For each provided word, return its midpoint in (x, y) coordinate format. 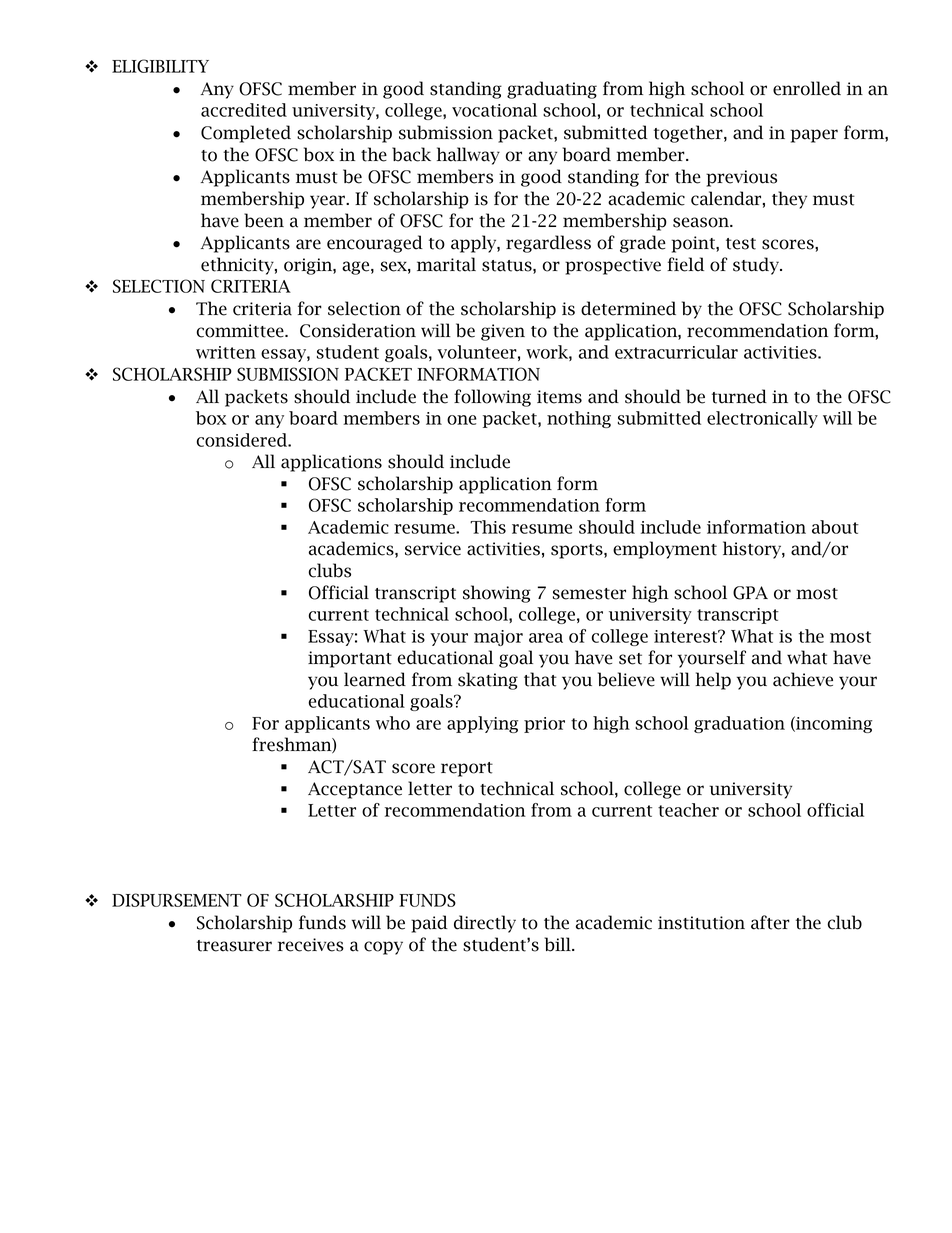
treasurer (234, 946)
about (835, 527)
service (433, 549)
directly (485, 924)
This (488, 527)
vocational (494, 110)
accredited (244, 110)
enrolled (807, 88)
